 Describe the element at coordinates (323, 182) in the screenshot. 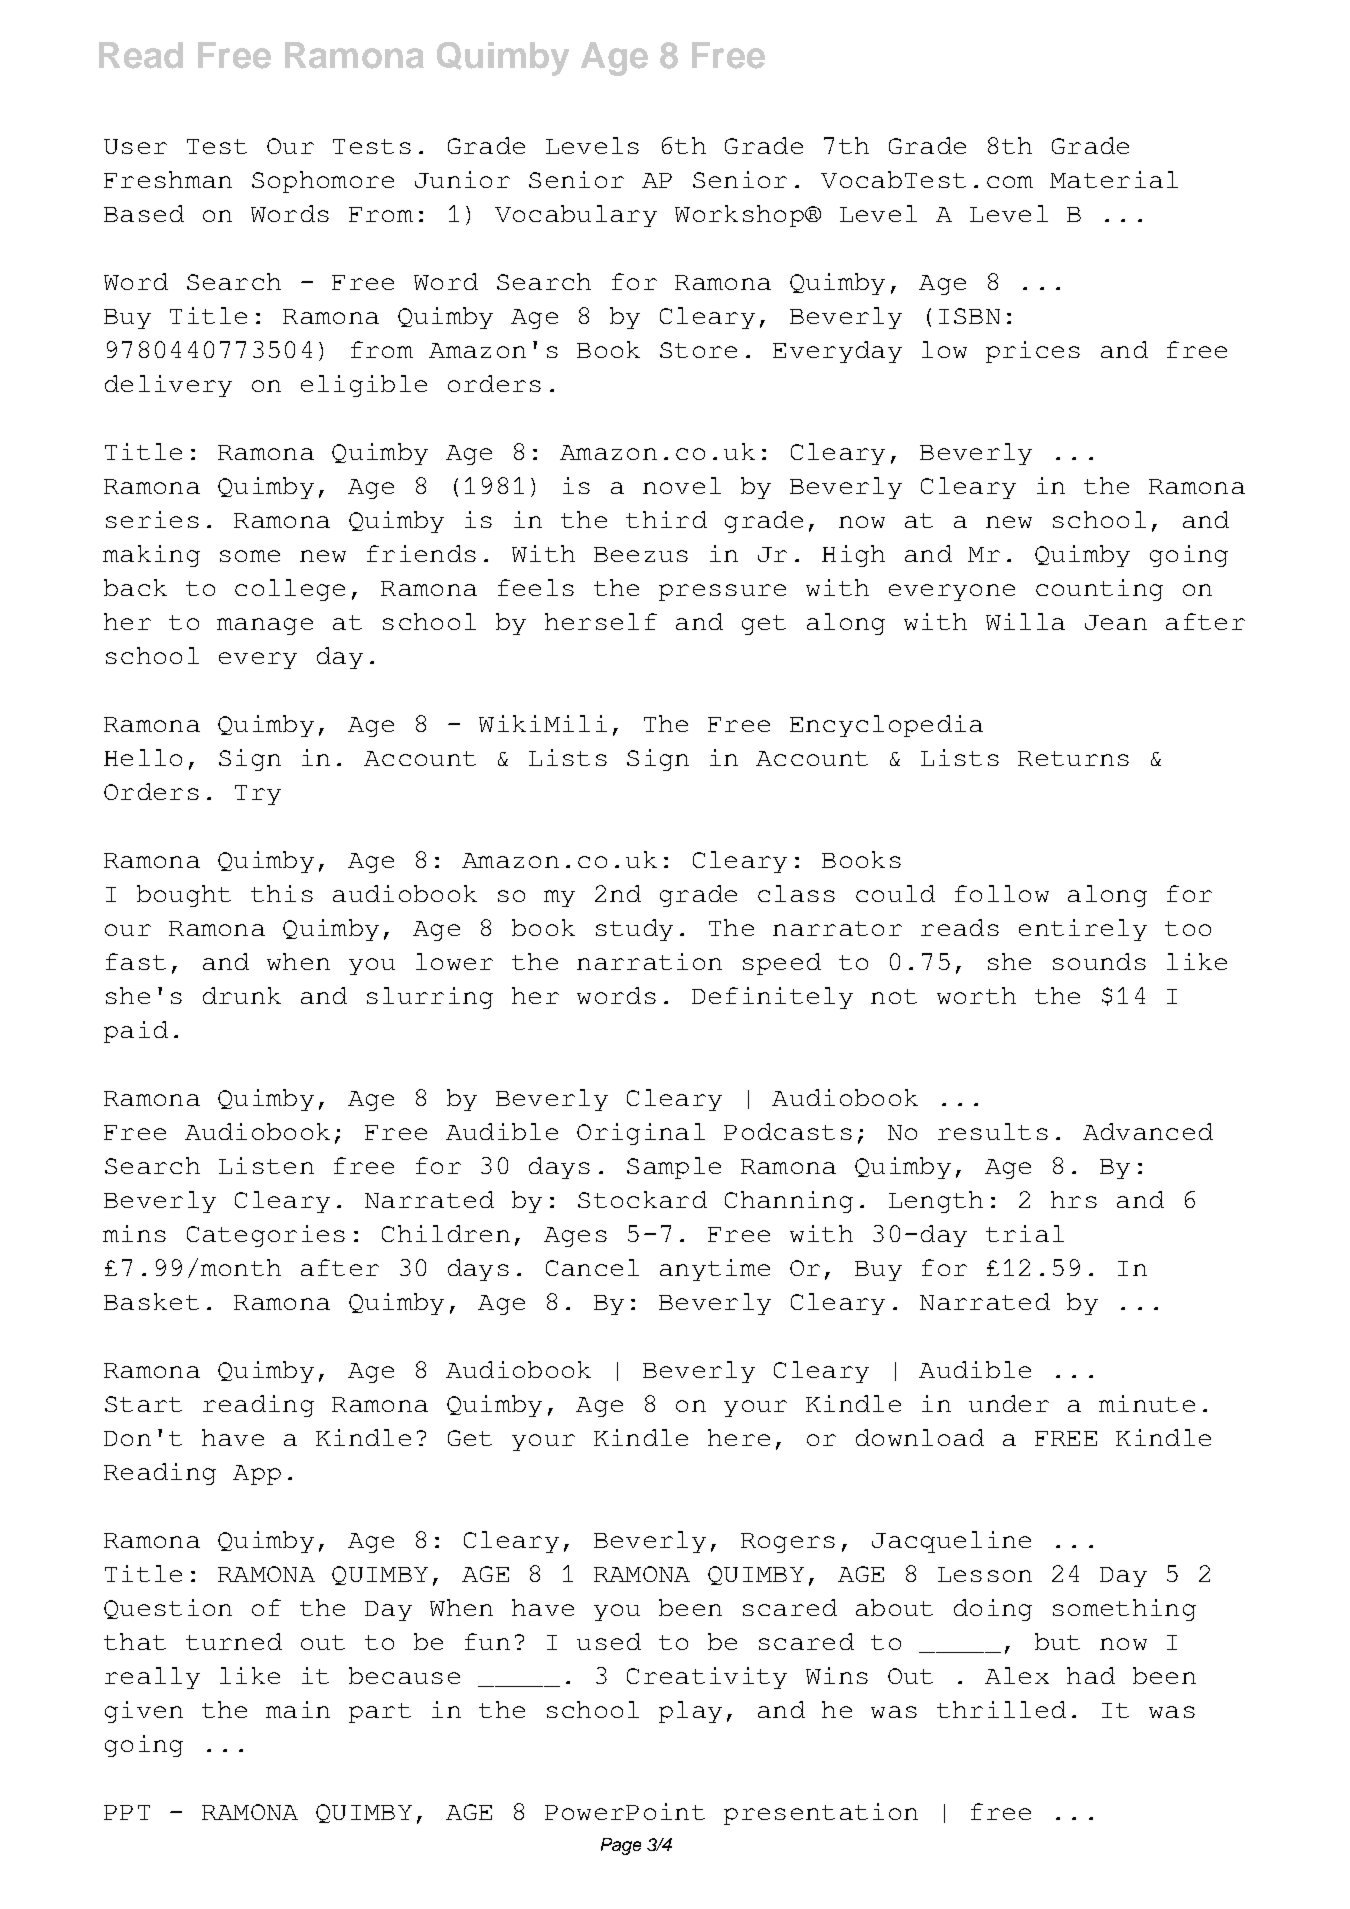

I see `Sophomore` at that location.
